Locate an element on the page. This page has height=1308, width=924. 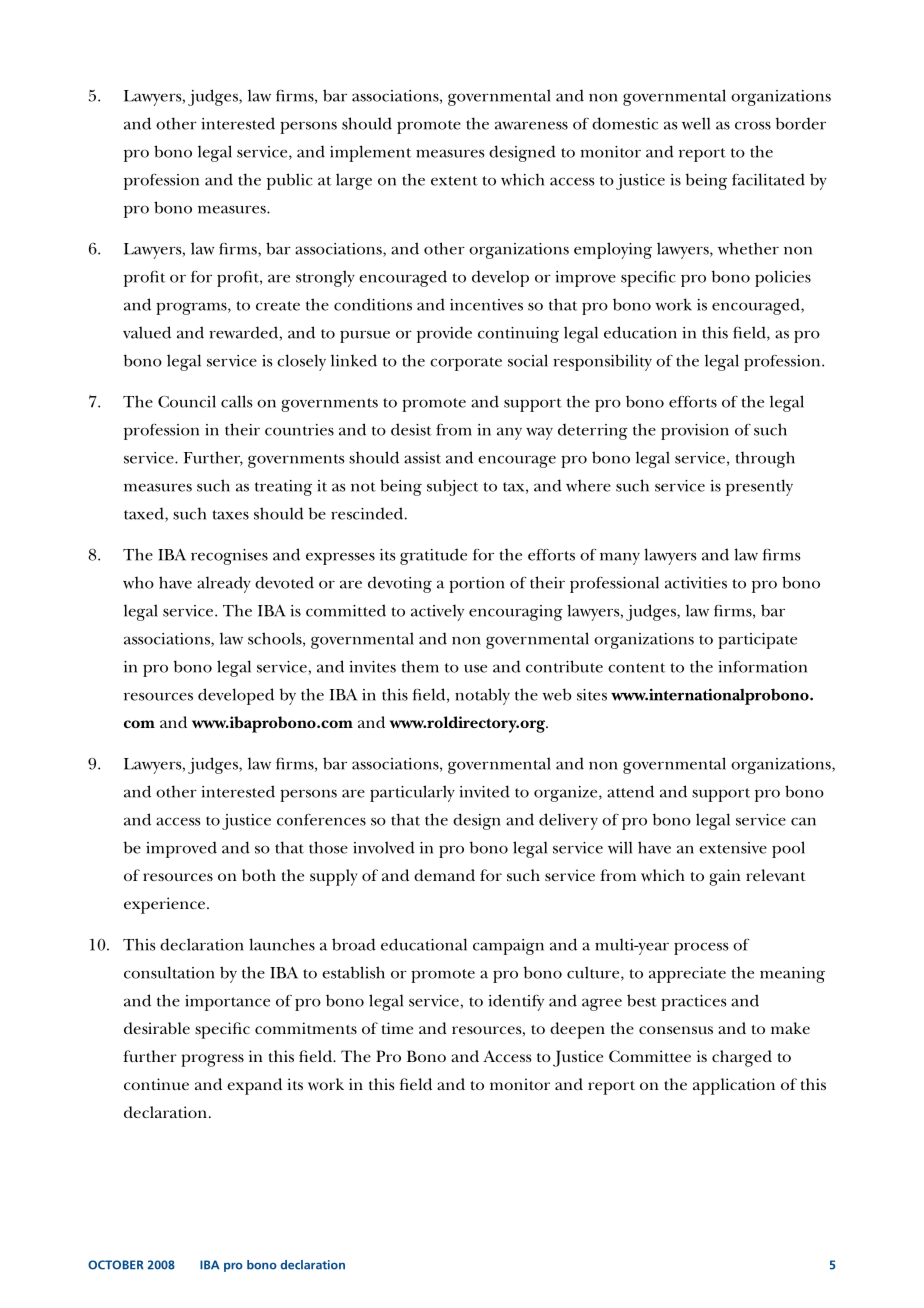
public is located at coordinates (290, 181).
